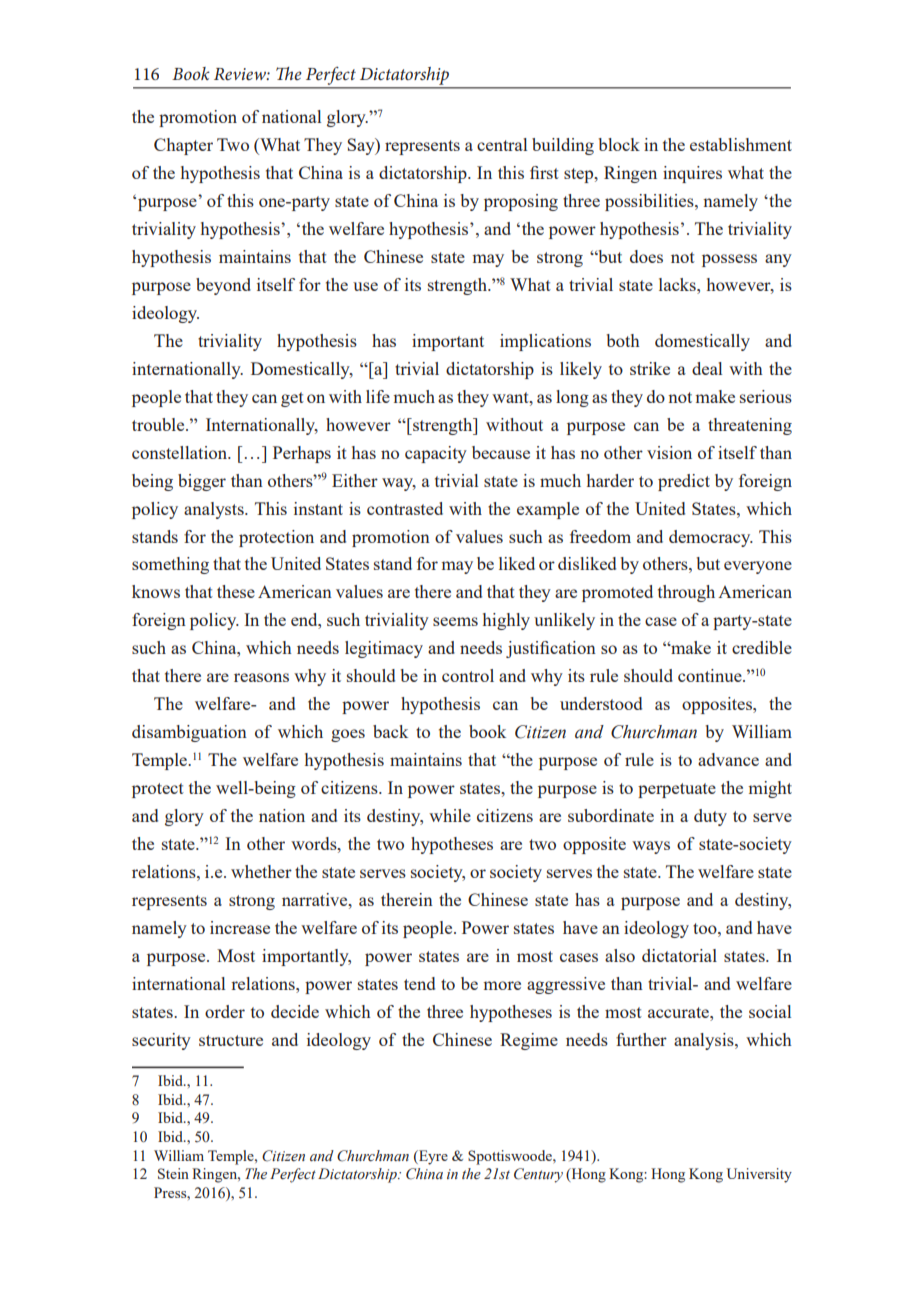  Describe the element at coordinates (183, 146) in the page. I see `Chapter` at that location.
